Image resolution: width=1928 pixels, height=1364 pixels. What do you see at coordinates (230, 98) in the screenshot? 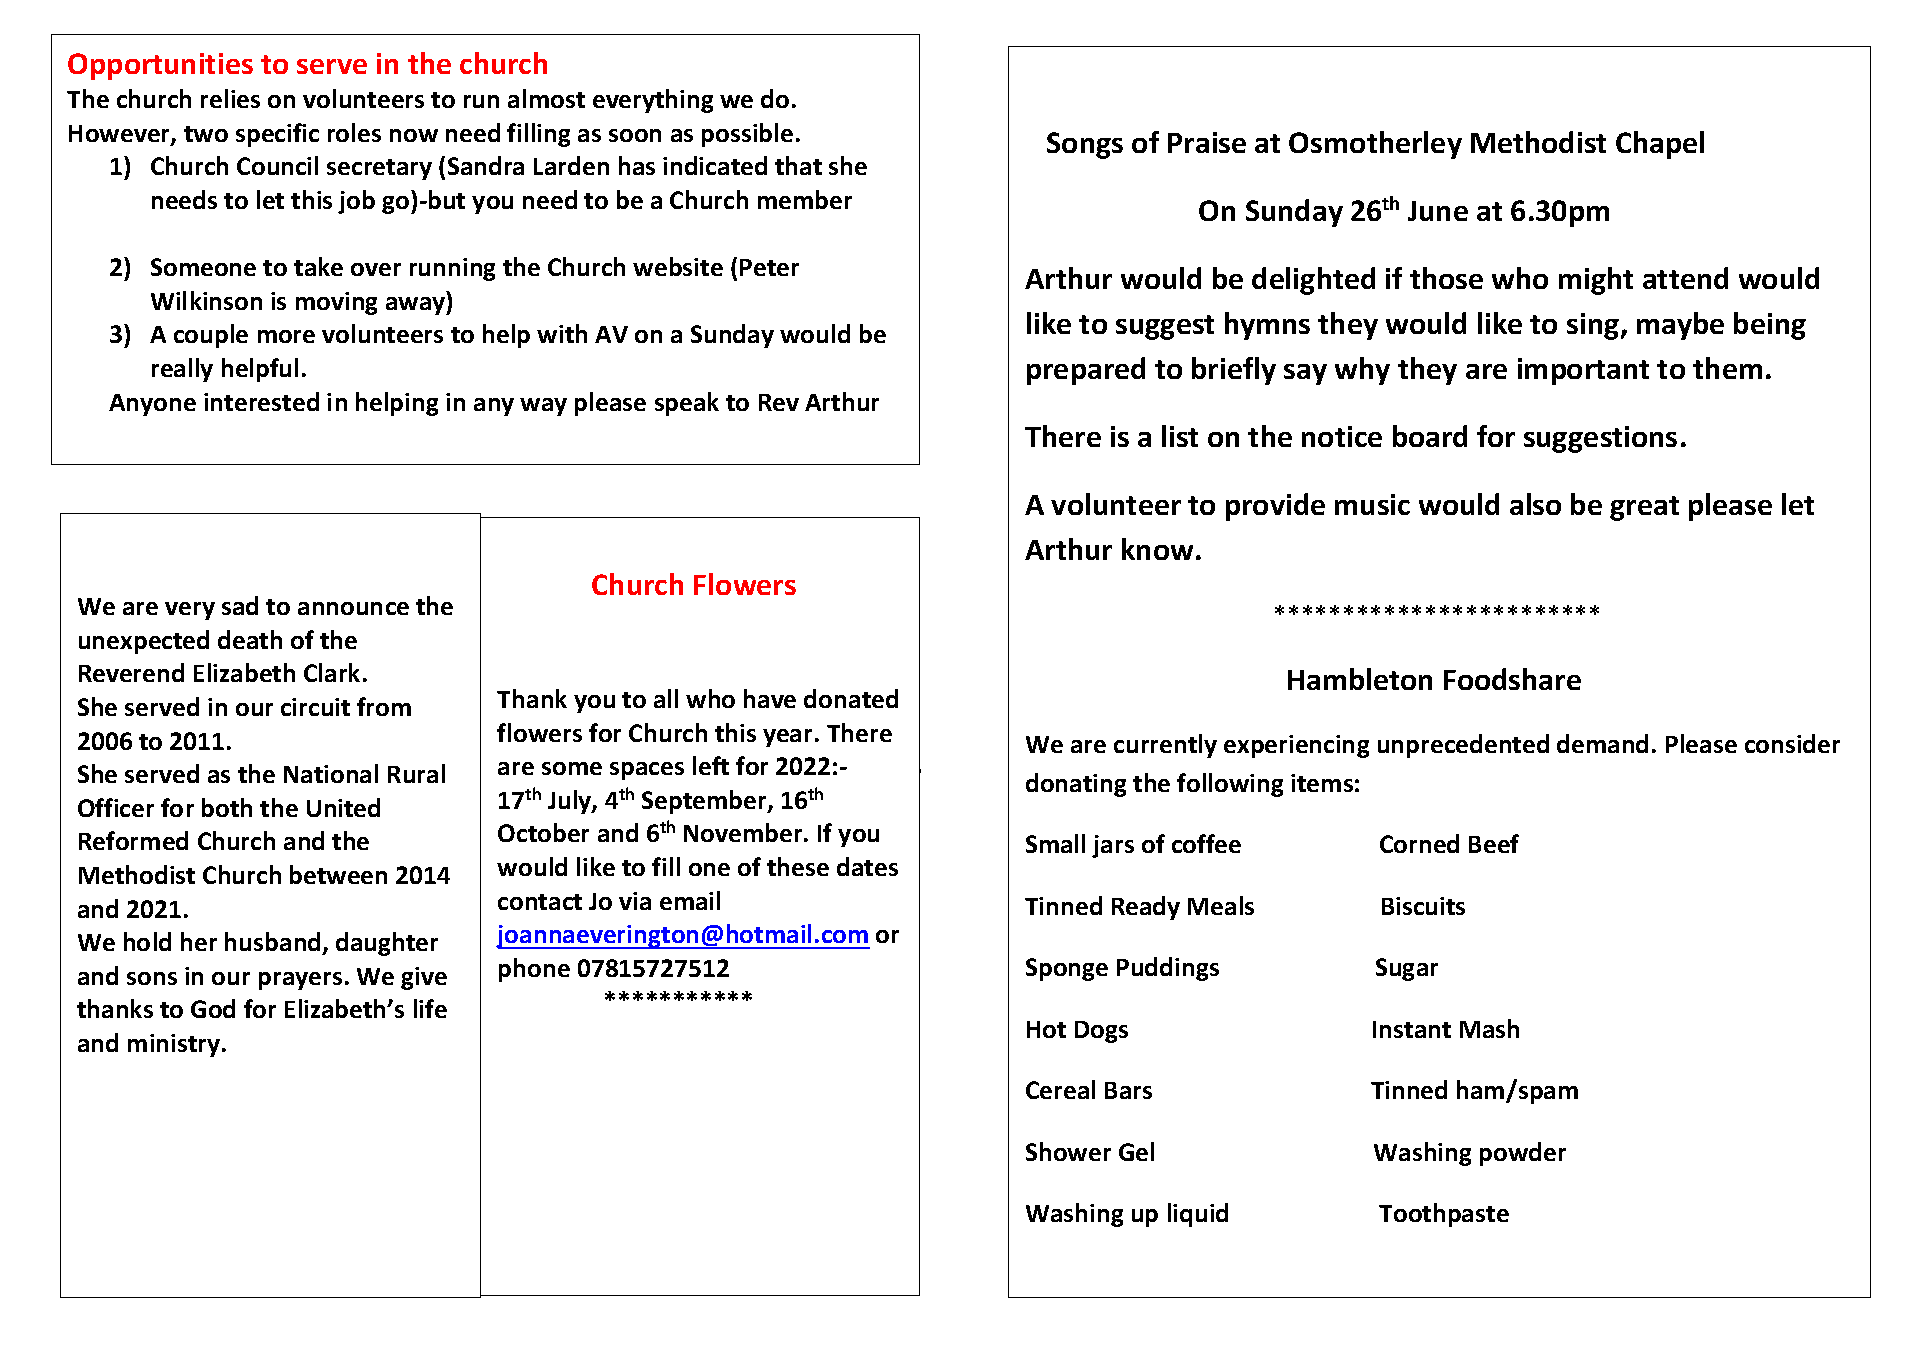
I see `relies` at bounding box center [230, 98].
